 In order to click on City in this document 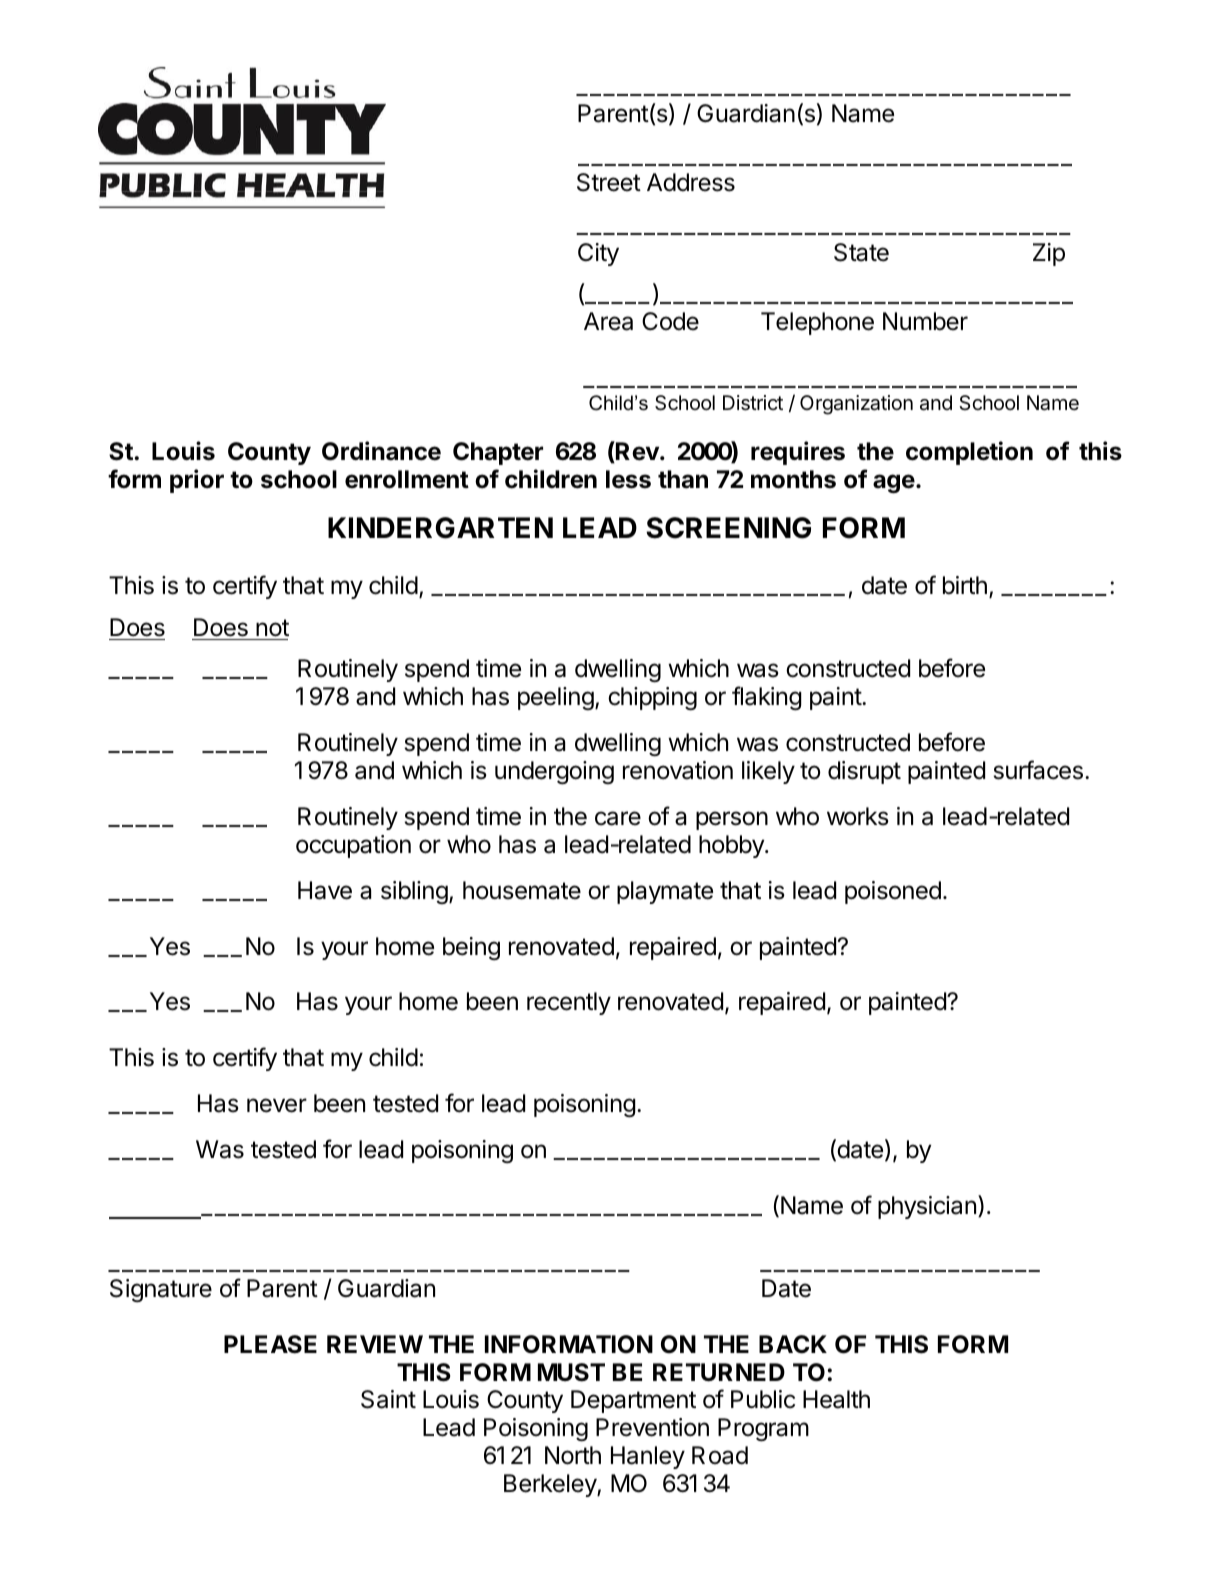, I will do `click(598, 254)`.
